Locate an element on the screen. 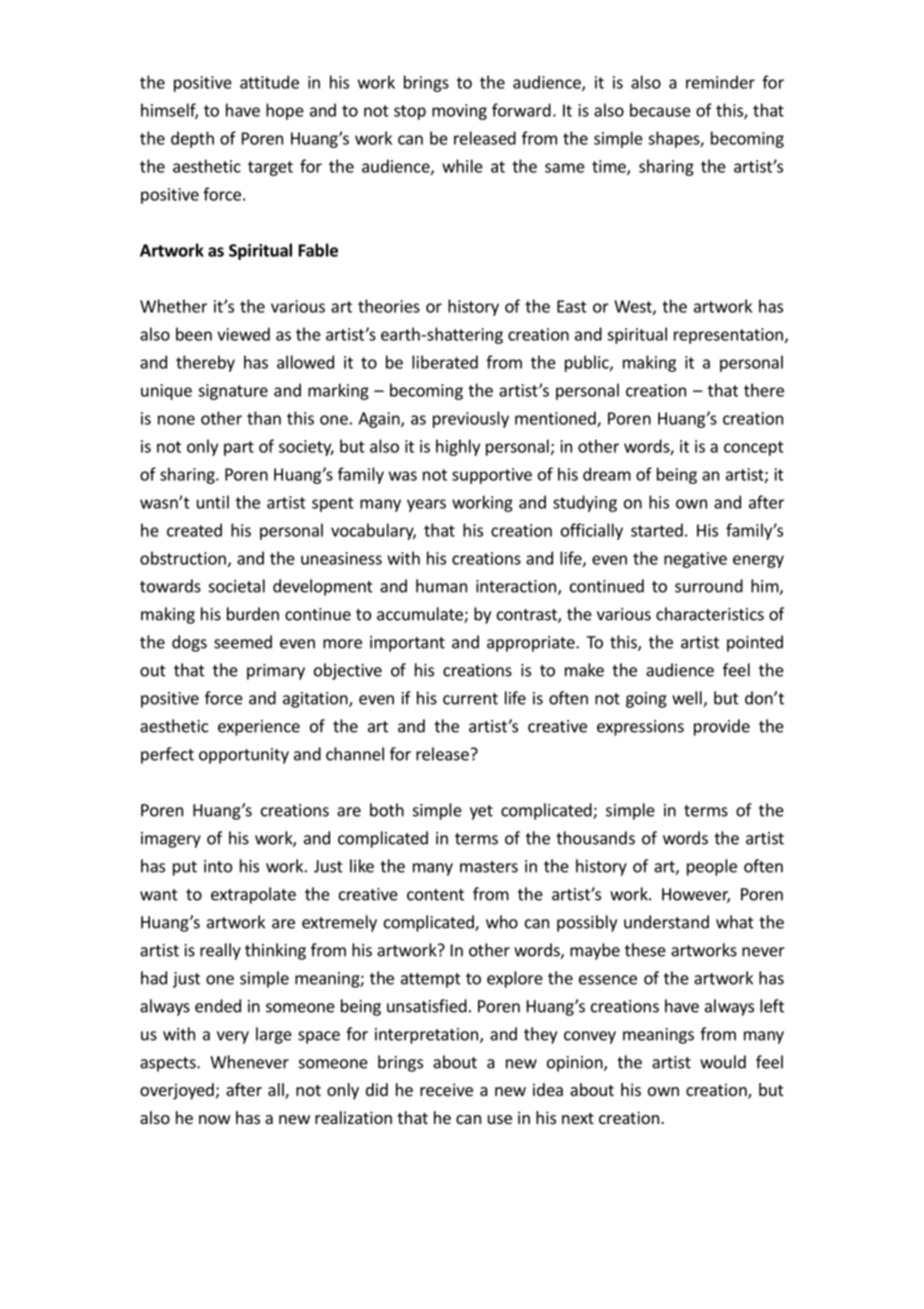 The image size is (924, 1309). receive is located at coordinates (446, 1089).
